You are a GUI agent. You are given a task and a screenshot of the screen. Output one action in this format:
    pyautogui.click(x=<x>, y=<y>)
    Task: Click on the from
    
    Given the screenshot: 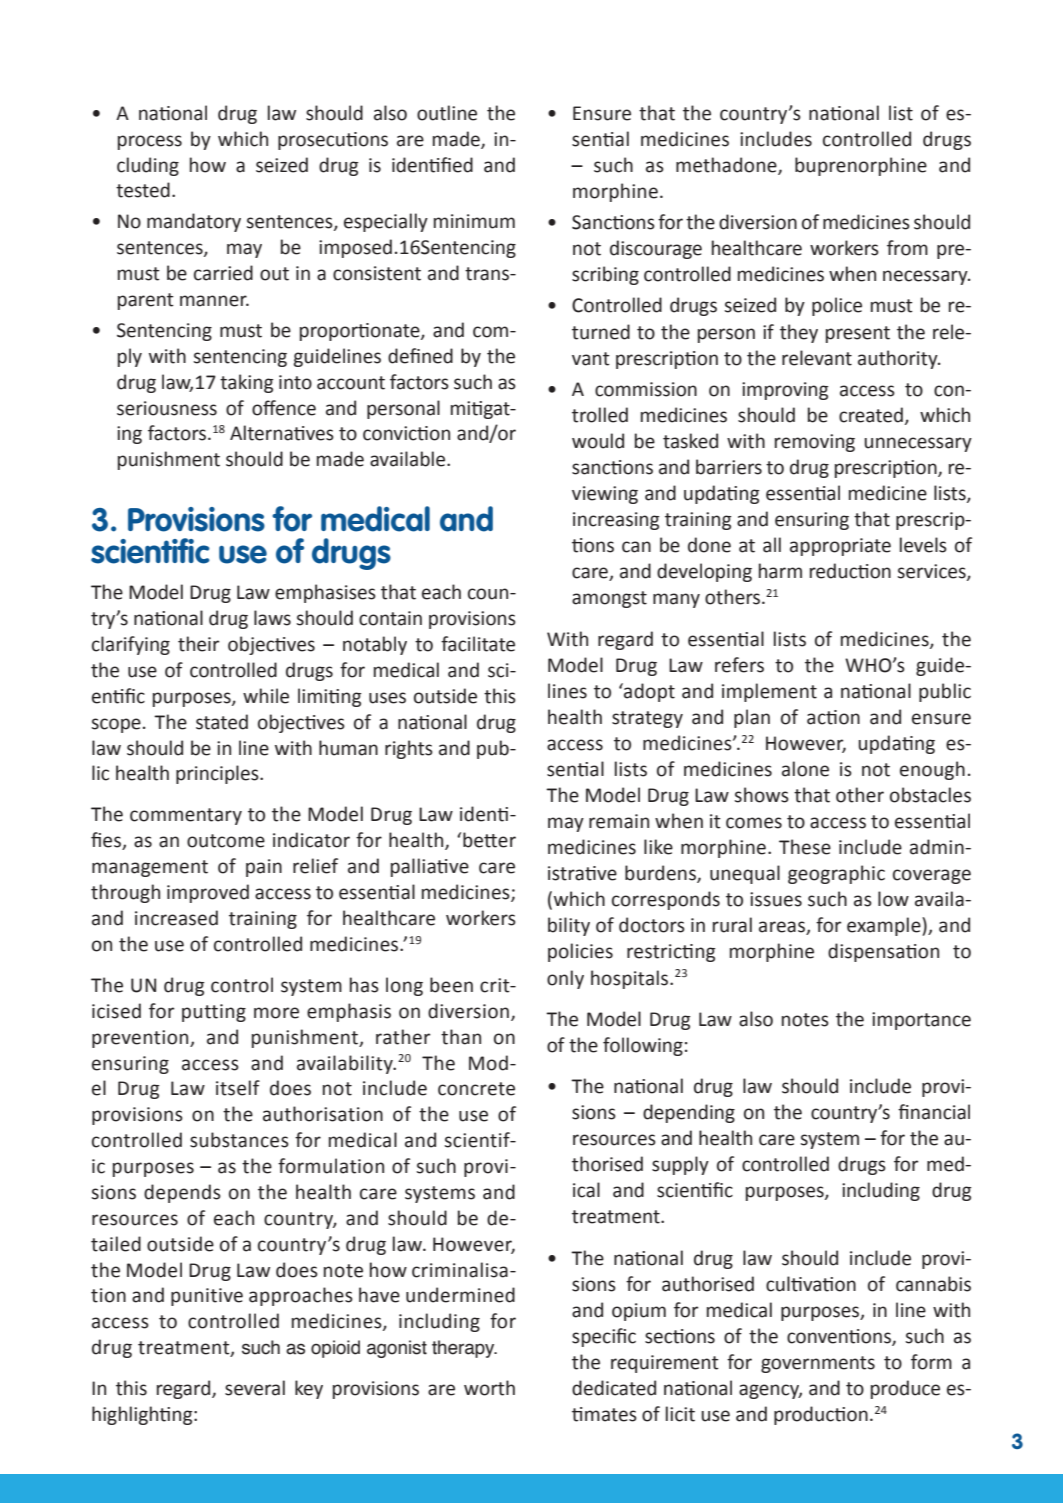 What is the action you would take?
    pyautogui.click(x=907, y=248)
